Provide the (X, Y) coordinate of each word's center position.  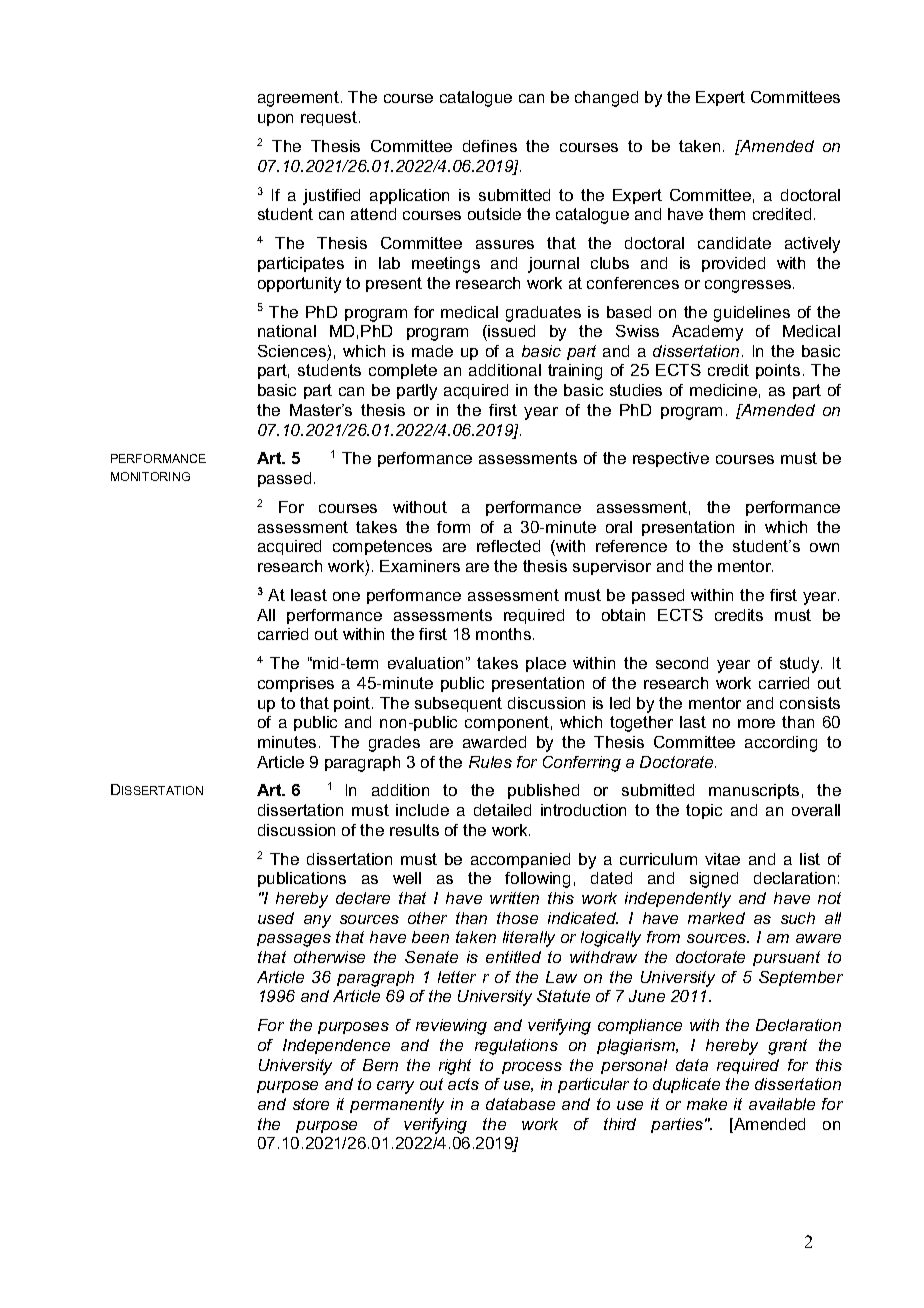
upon (275, 120)
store (311, 1104)
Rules (490, 762)
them (727, 214)
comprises (296, 684)
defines (490, 146)
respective (671, 459)
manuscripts (754, 791)
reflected (508, 546)
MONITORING (150, 476)
